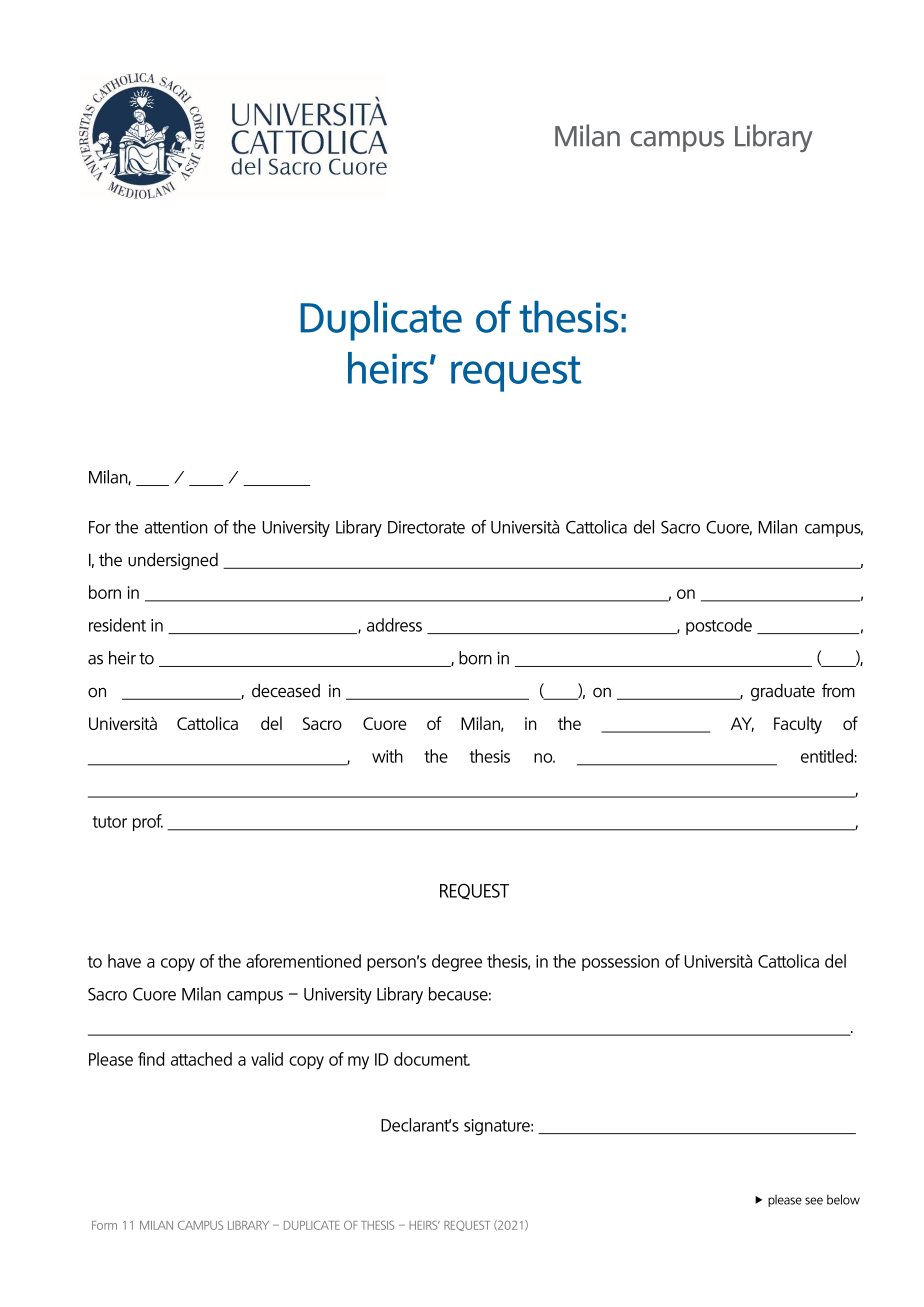 This screenshot has width=924, height=1307. I want to click on Directorate, so click(426, 527).
